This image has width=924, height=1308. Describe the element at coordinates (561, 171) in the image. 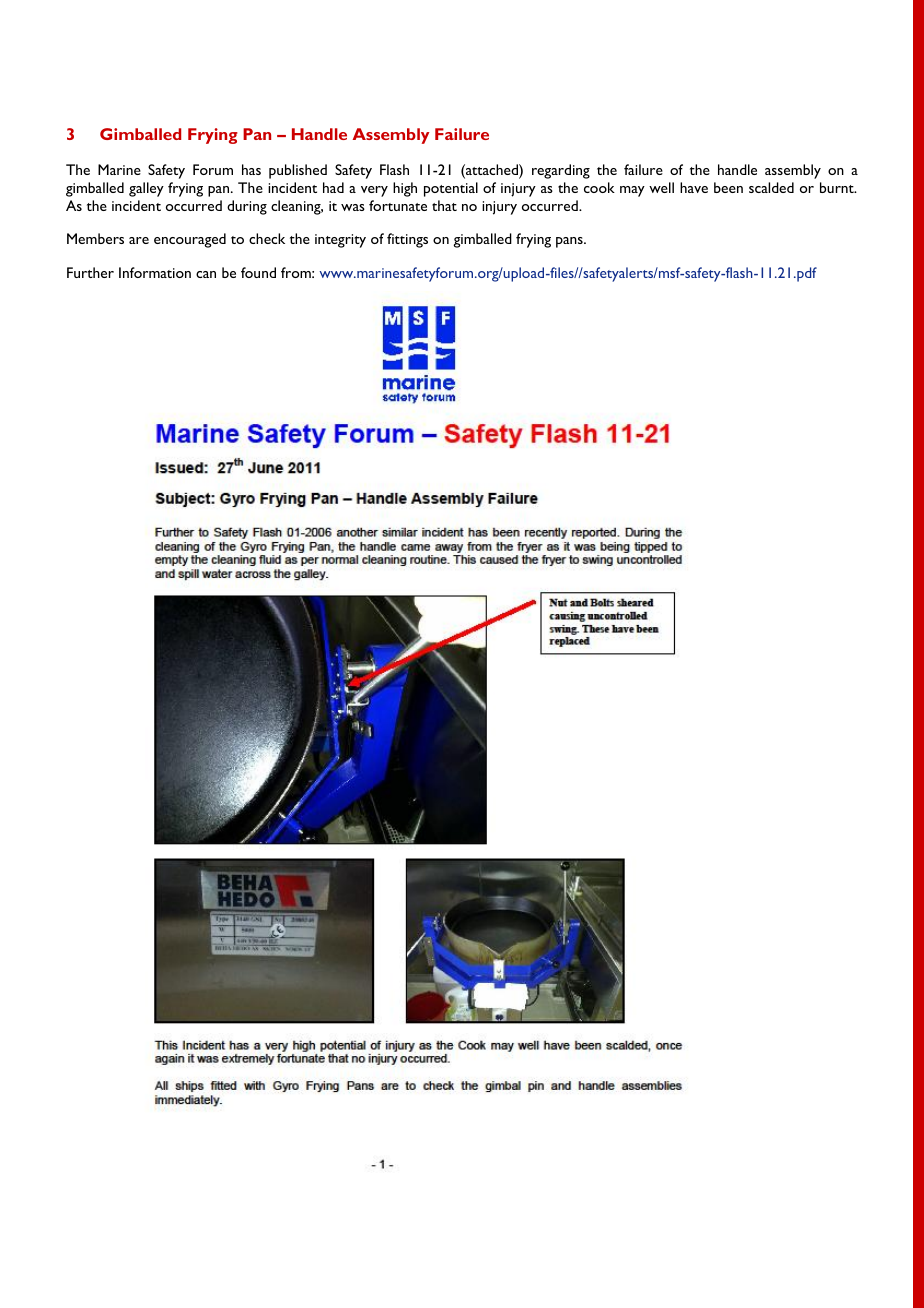

I see `regarding` at that location.
